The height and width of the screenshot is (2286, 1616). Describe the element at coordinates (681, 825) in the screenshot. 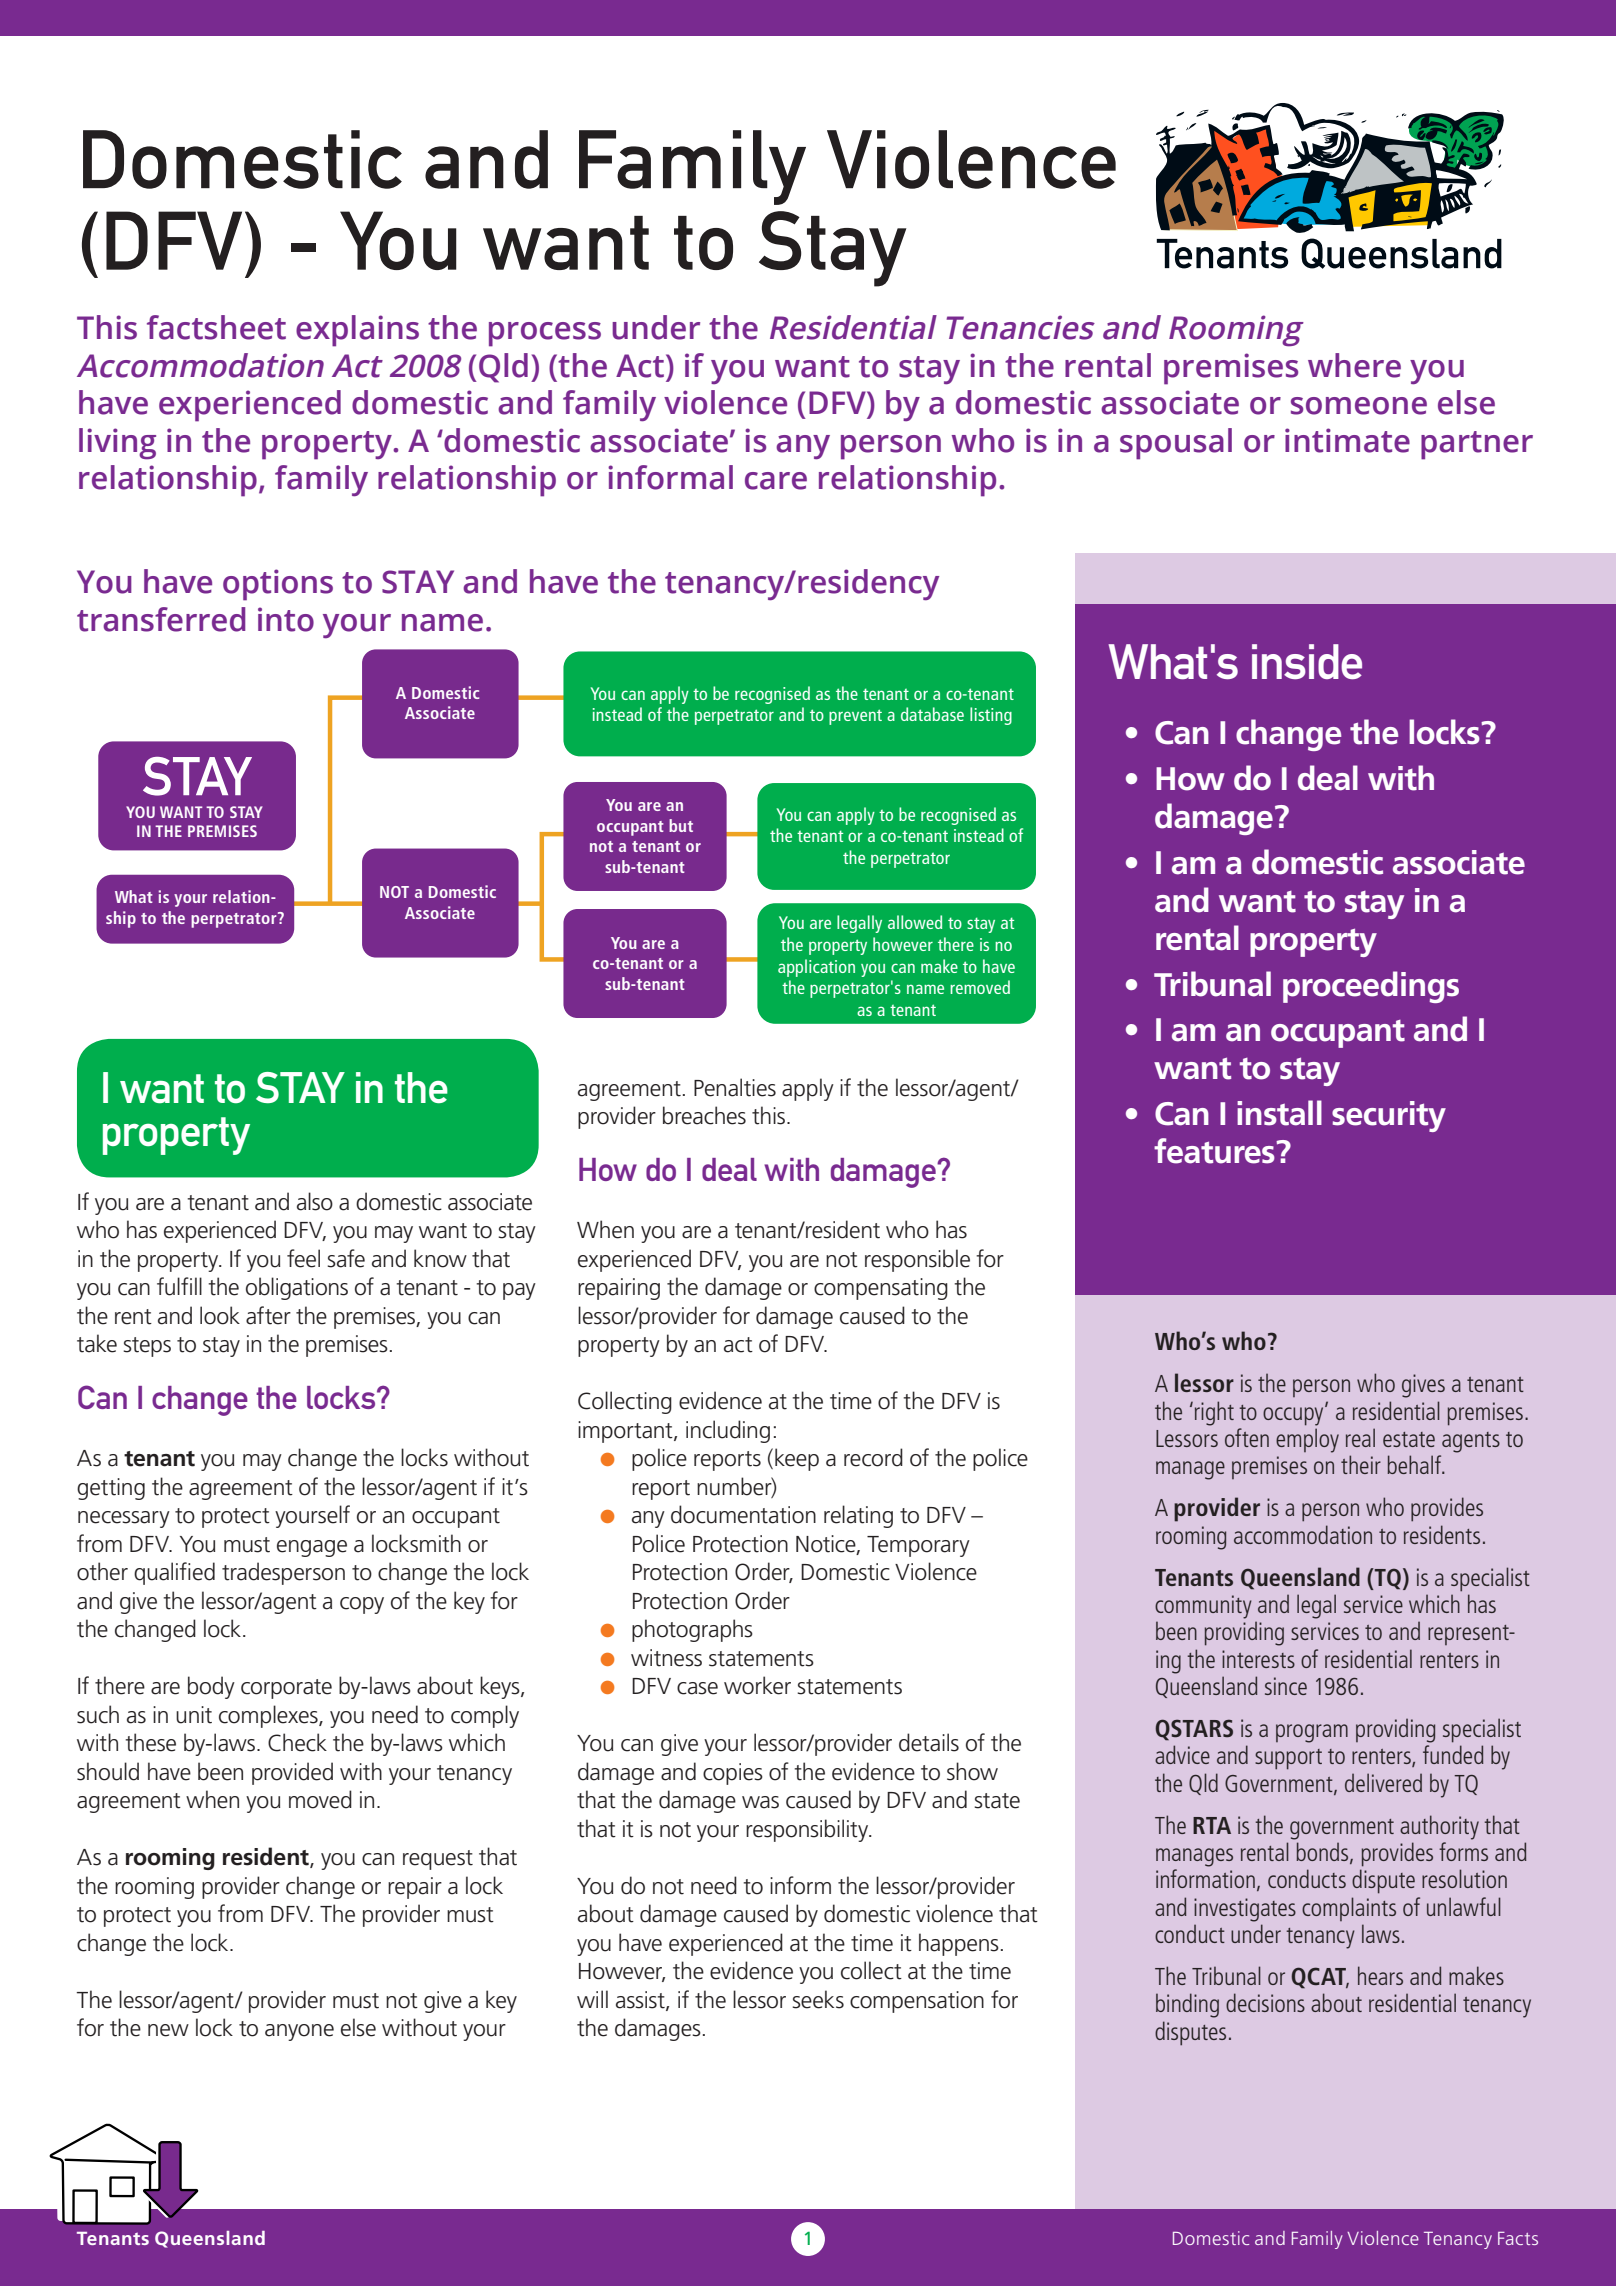

I see `but` at that location.
